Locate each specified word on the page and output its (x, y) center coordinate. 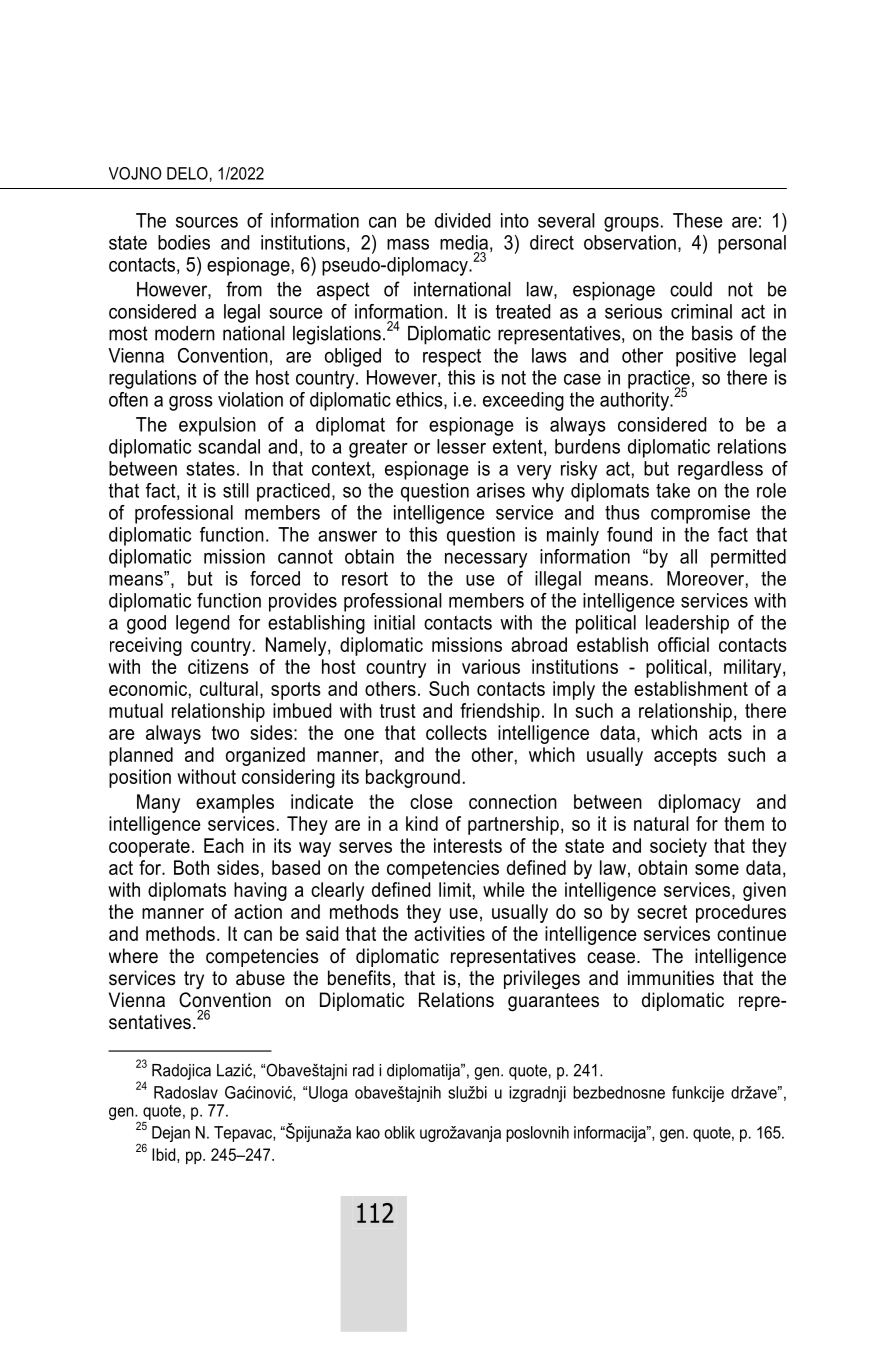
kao (368, 1132)
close (431, 801)
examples (235, 803)
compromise (700, 514)
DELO (187, 173)
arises (501, 490)
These (697, 220)
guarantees (553, 1002)
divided (462, 220)
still (236, 490)
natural (661, 823)
